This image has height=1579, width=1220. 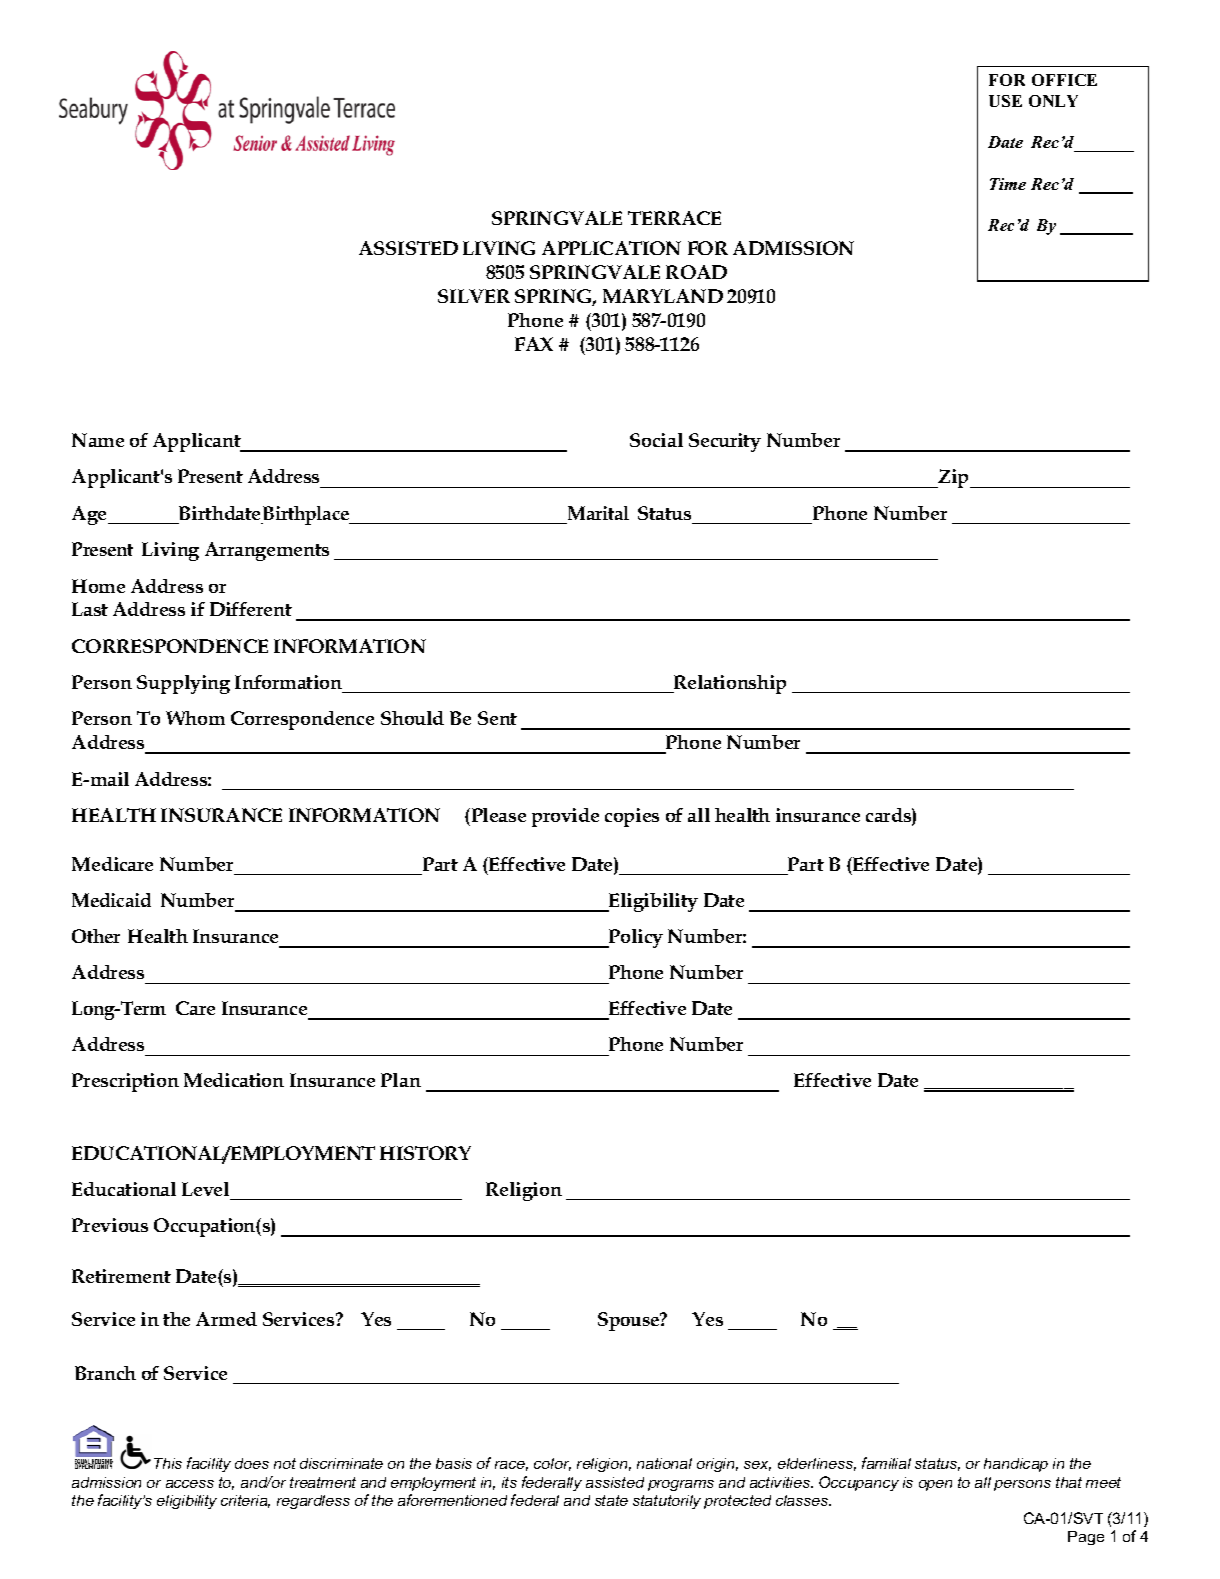 What do you see at coordinates (234, 1080) in the image?
I see `Medication` at bounding box center [234, 1080].
